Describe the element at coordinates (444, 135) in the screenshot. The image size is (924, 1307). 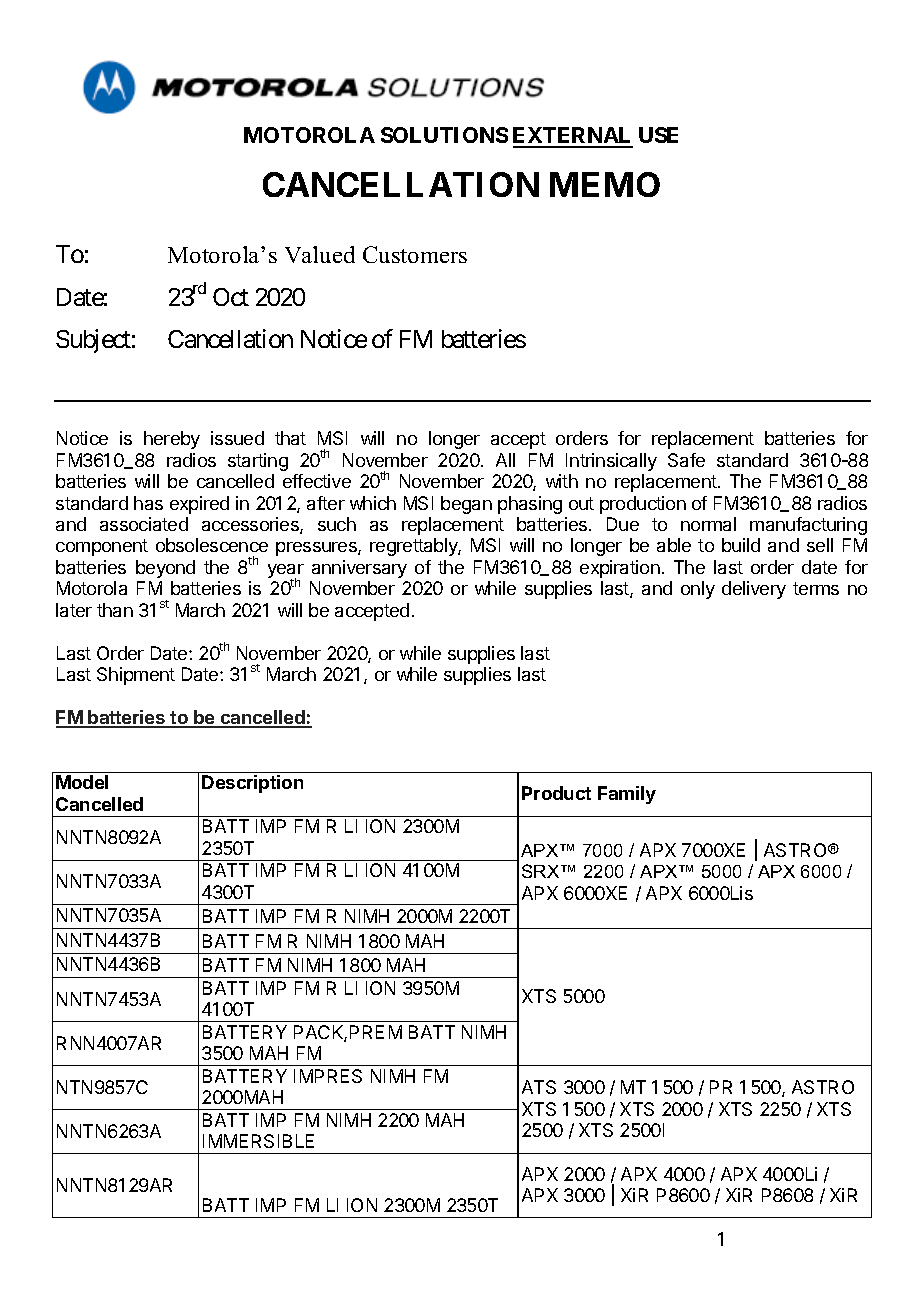
I see `SOLUTIONS` at that location.
